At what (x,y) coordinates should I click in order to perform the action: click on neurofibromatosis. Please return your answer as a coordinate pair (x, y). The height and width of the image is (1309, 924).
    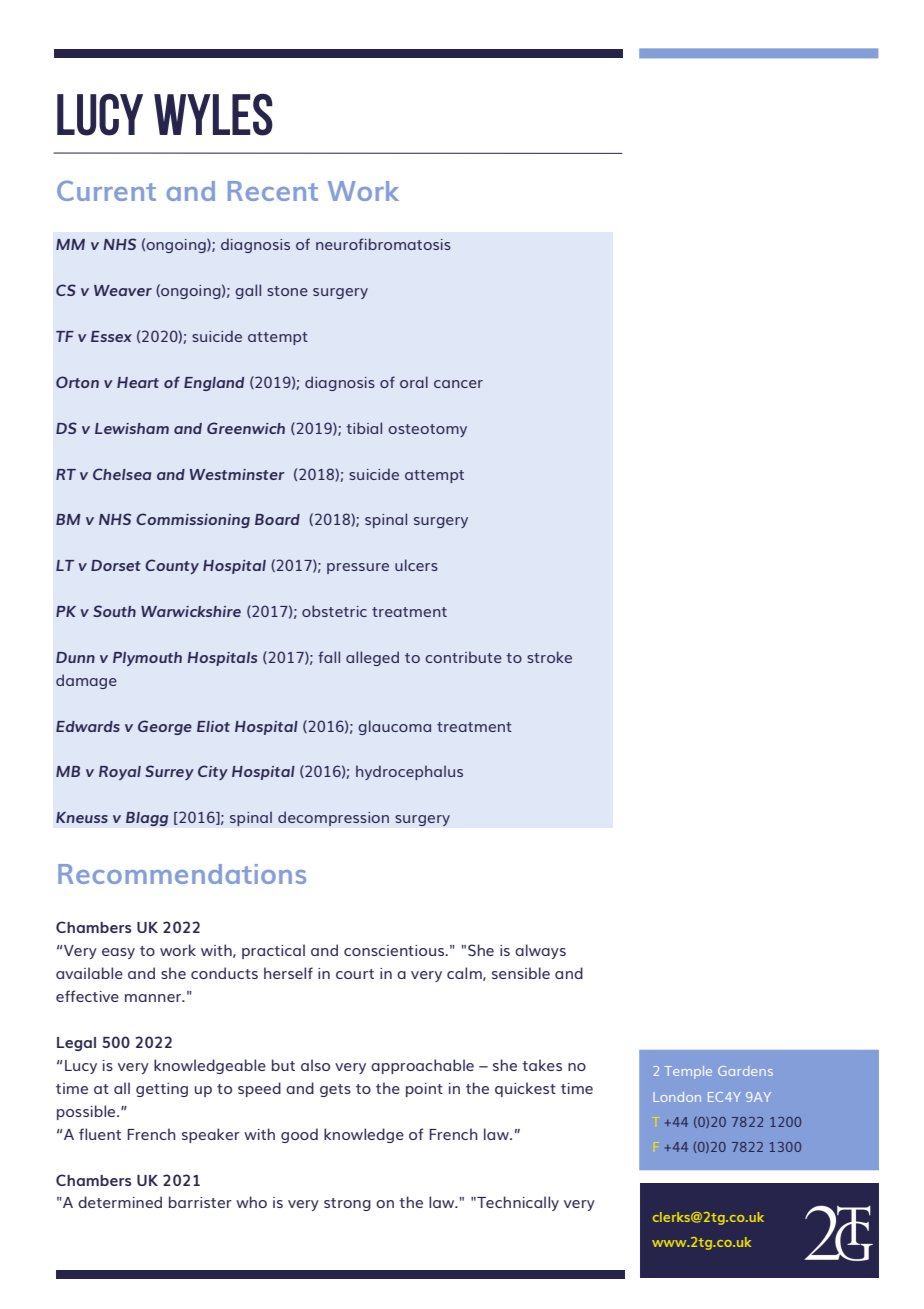
    Looking at the image, I should click on (383, 244).
